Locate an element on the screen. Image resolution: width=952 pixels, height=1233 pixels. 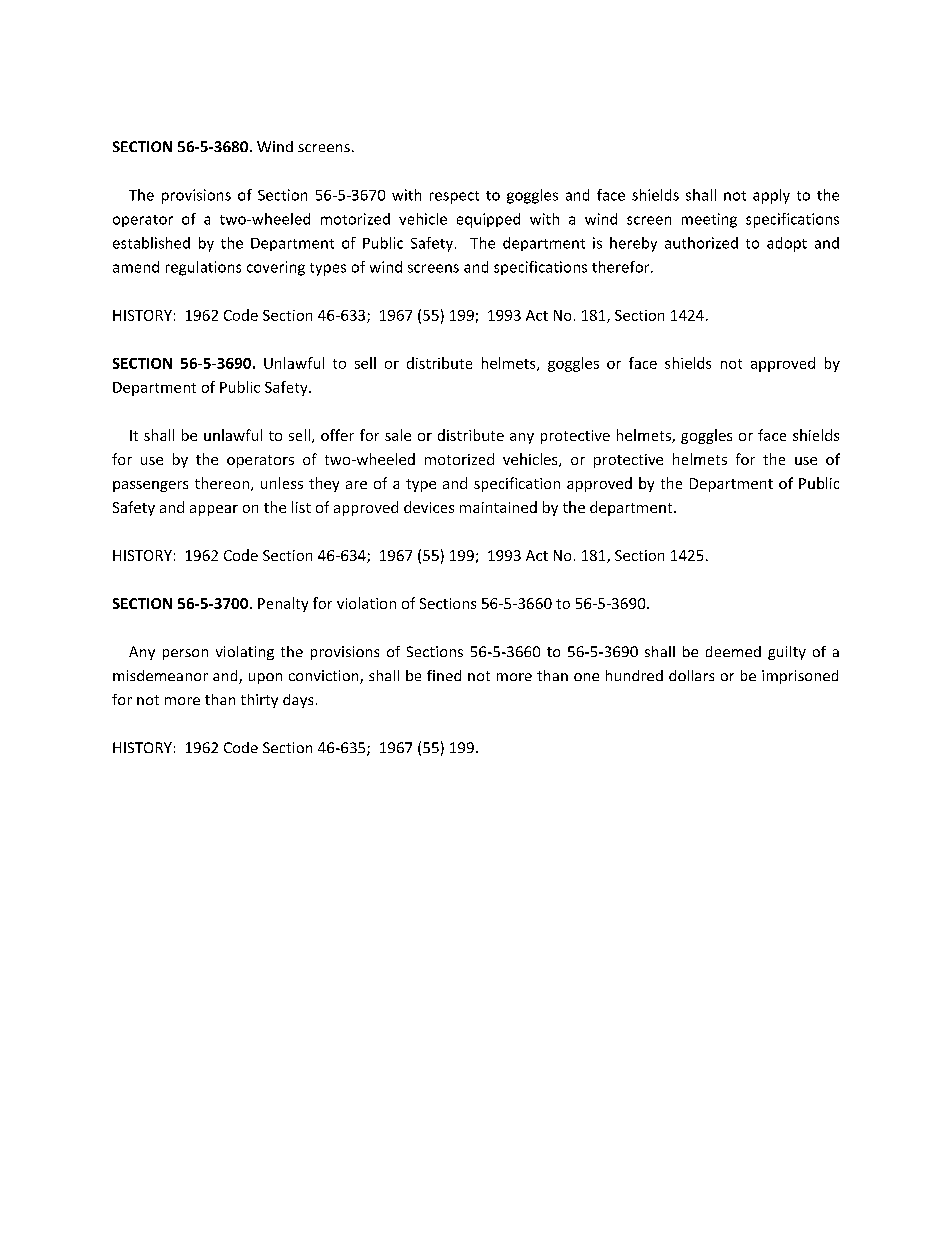
dollars is located at coordinates (691, 675).
